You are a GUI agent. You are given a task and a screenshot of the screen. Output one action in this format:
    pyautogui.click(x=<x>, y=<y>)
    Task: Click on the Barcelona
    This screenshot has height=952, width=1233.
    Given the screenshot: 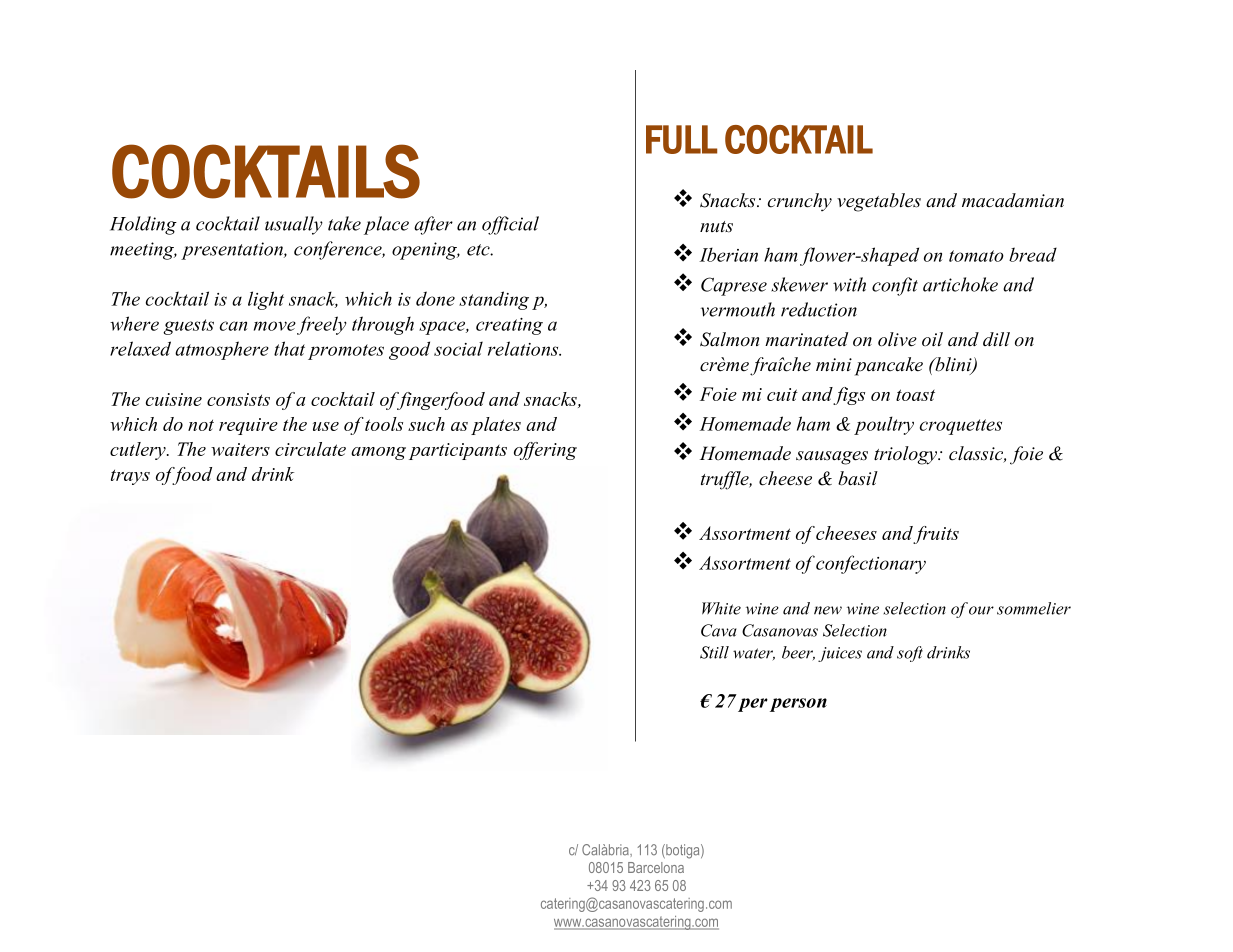 What is the action you would take?
    pyautogui.click(x=656, y=867)
